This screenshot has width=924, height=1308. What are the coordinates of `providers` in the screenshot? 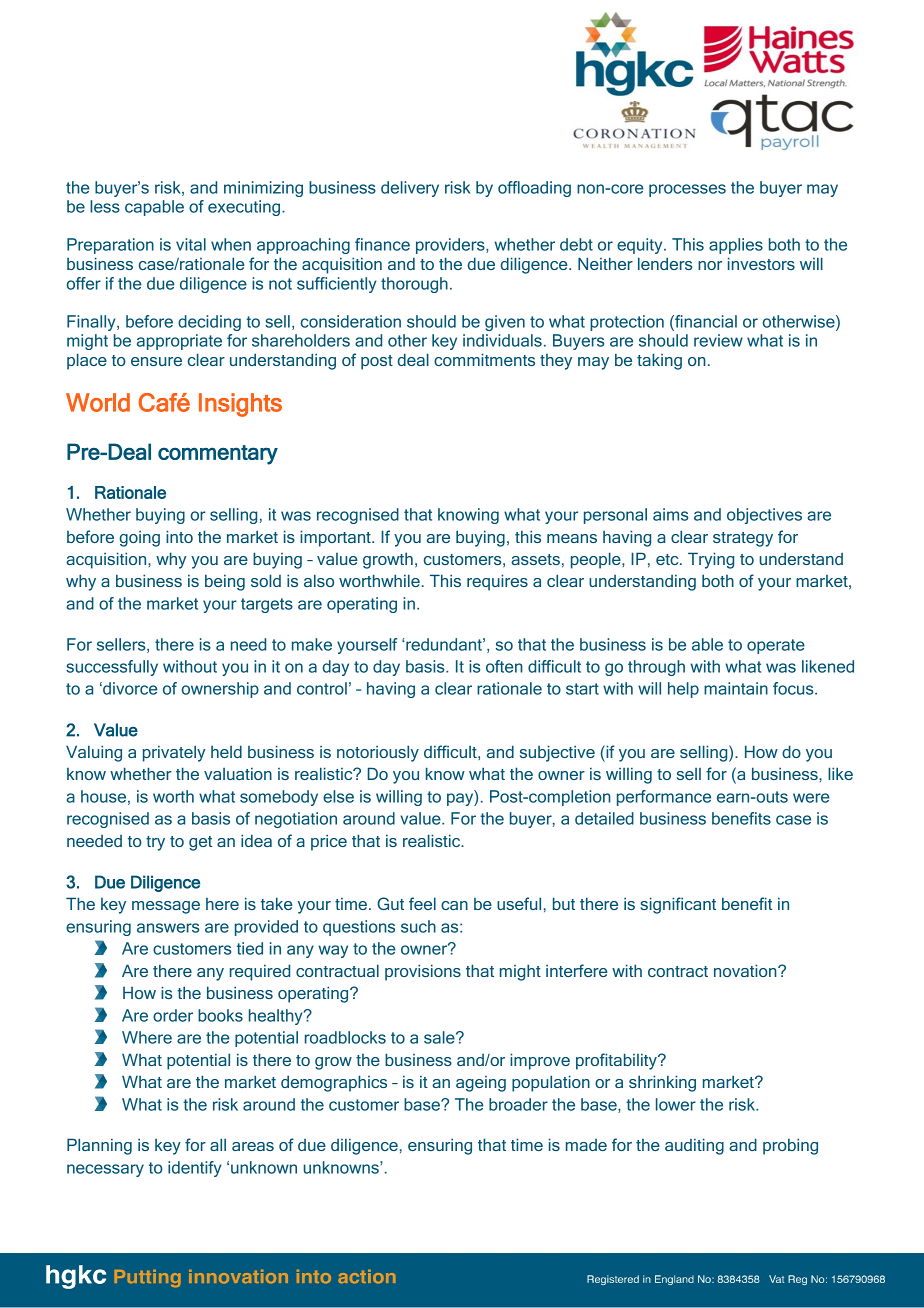 It's located at (451, 246).
